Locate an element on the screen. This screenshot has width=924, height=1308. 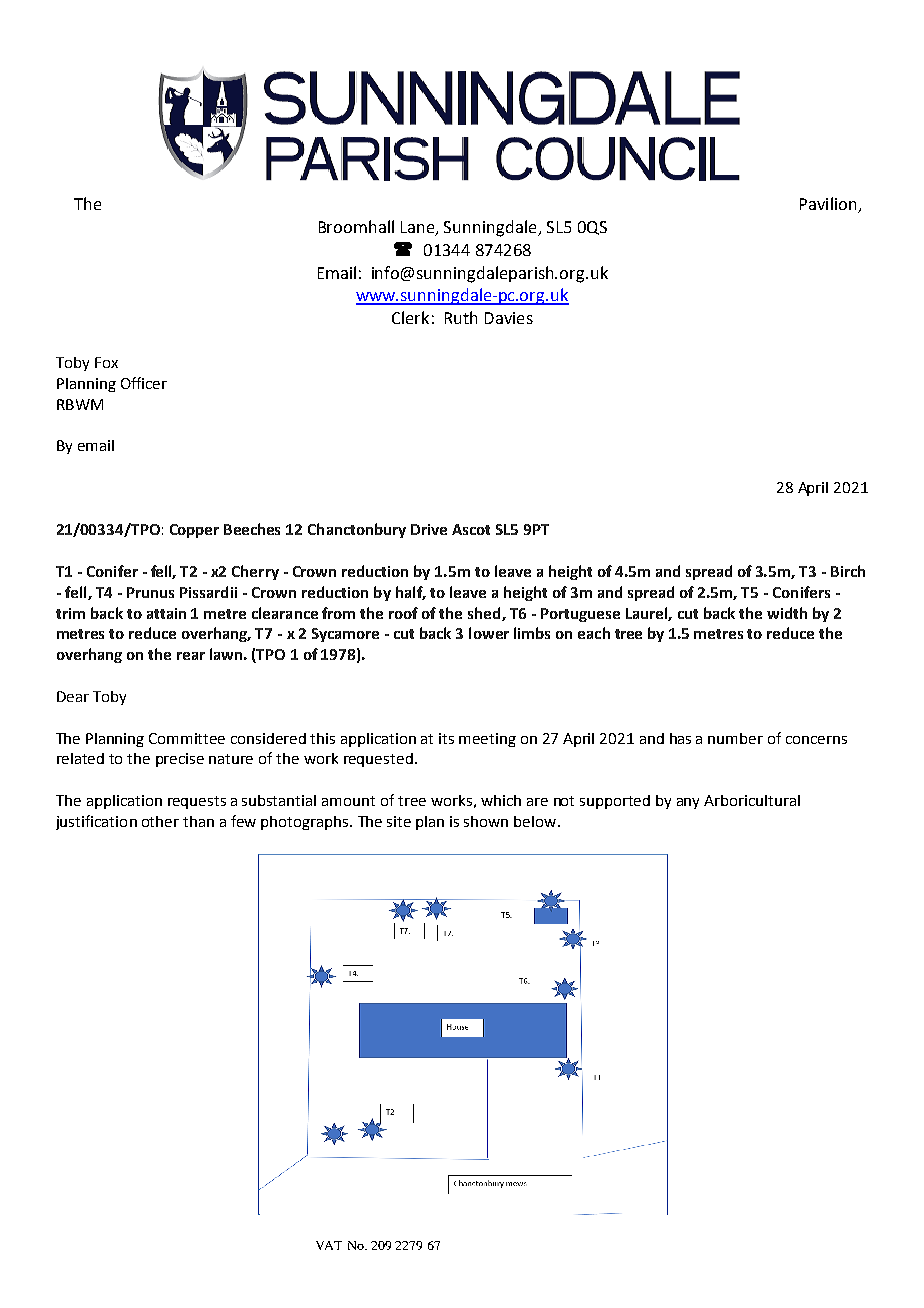
any is located at coordinates (688, 803).
